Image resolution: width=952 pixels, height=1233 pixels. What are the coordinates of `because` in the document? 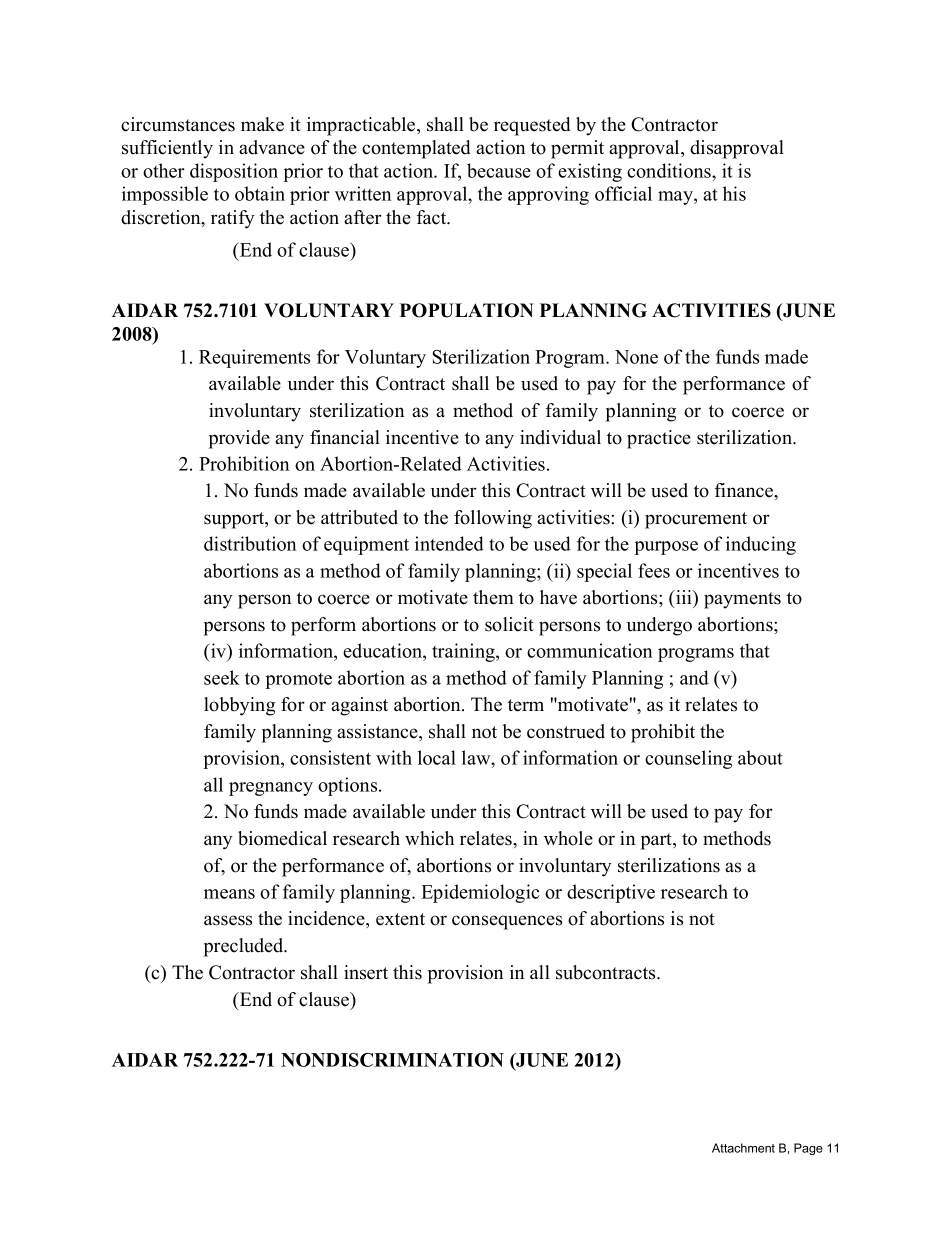 It's located at (499, 170).
